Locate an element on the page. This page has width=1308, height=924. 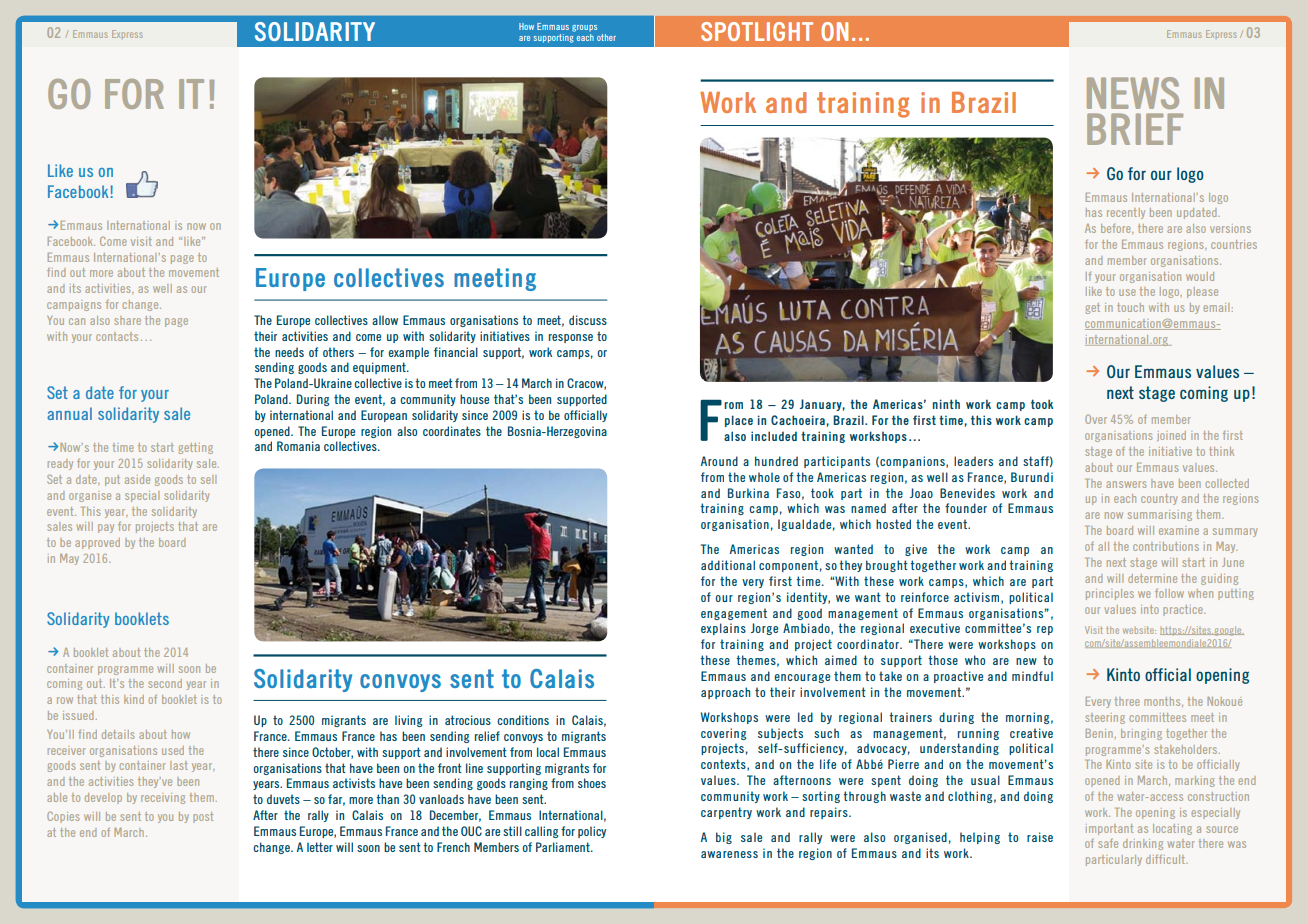
important is located at coordinates (1109, 829).
